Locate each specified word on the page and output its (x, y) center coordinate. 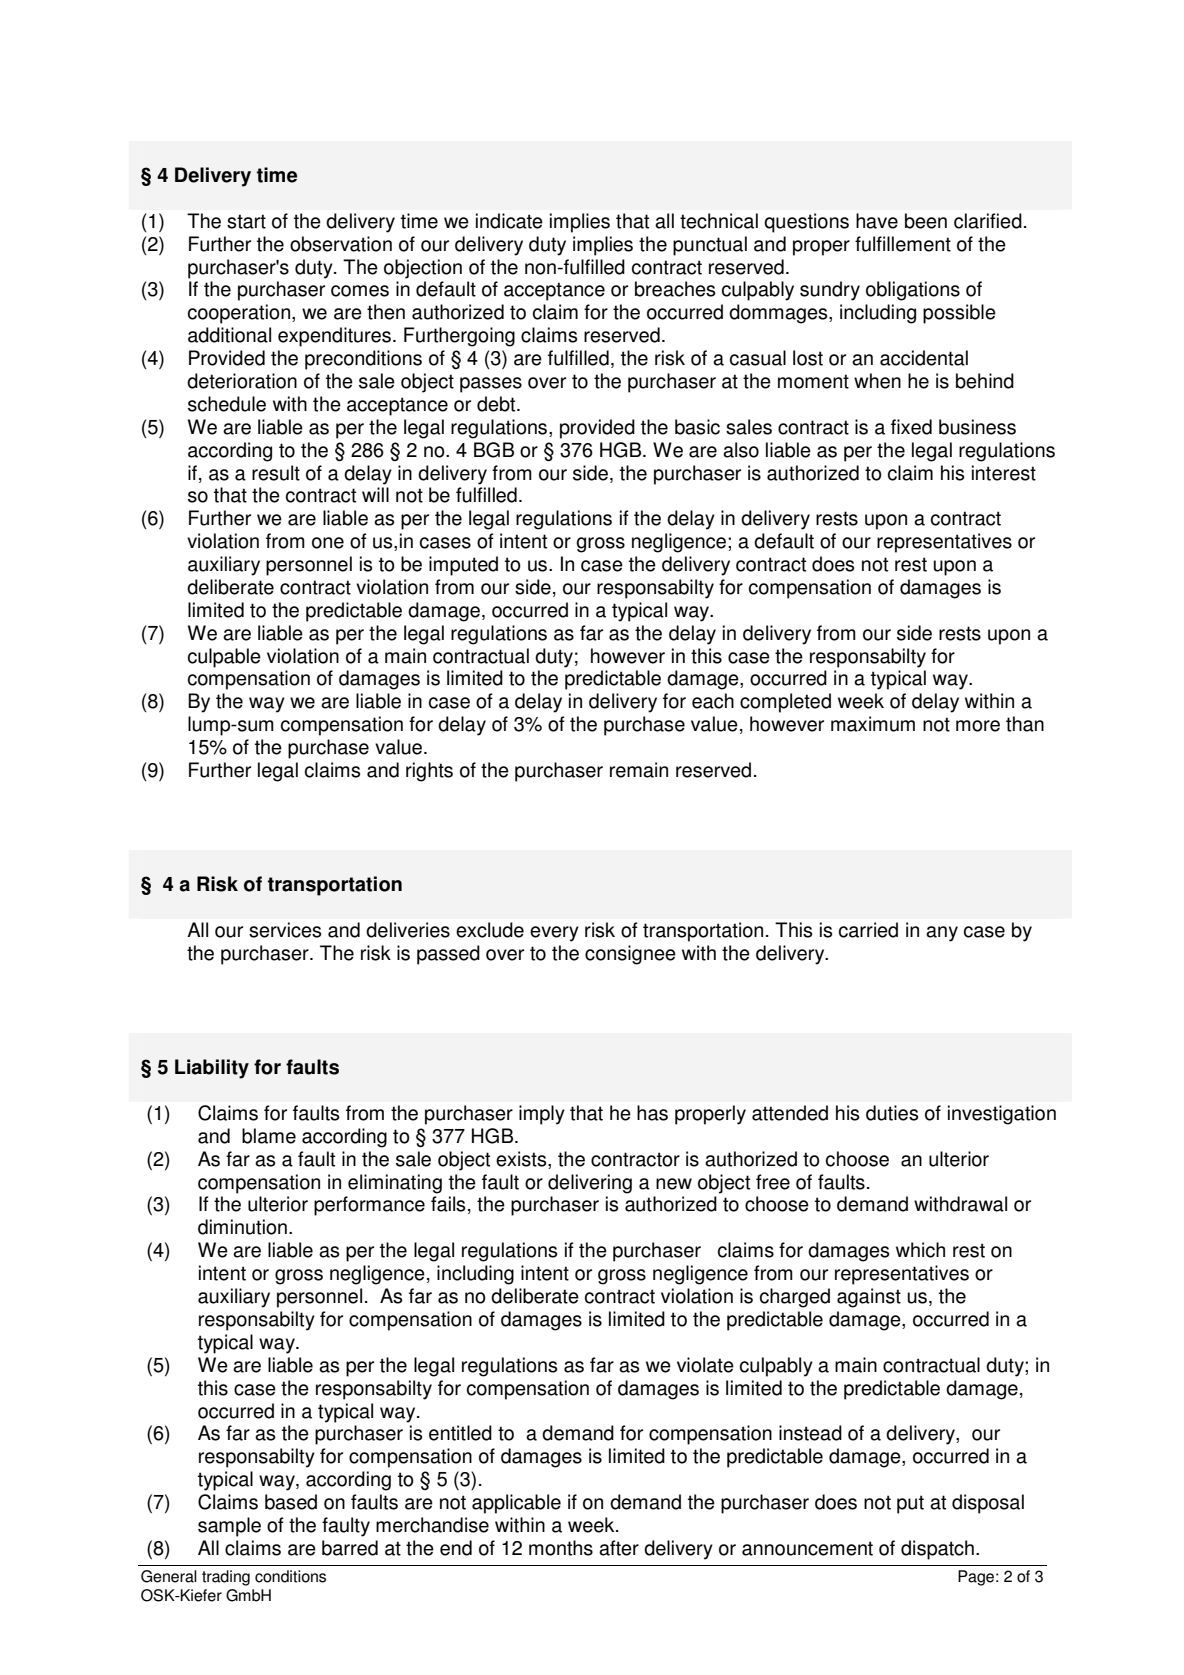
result (276, 473)
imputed (463, 566)
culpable (224, 658)
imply (542, 1115)
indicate (509, 221)
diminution (242, 1227)
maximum (873, 724)
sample (229, 1527)
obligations (913, 291)
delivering (590, 1184)
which (920, 1250)
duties (892, 1113)
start (246, 221)
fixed (911, 427)
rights (429, 772)
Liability (212, 1069)
